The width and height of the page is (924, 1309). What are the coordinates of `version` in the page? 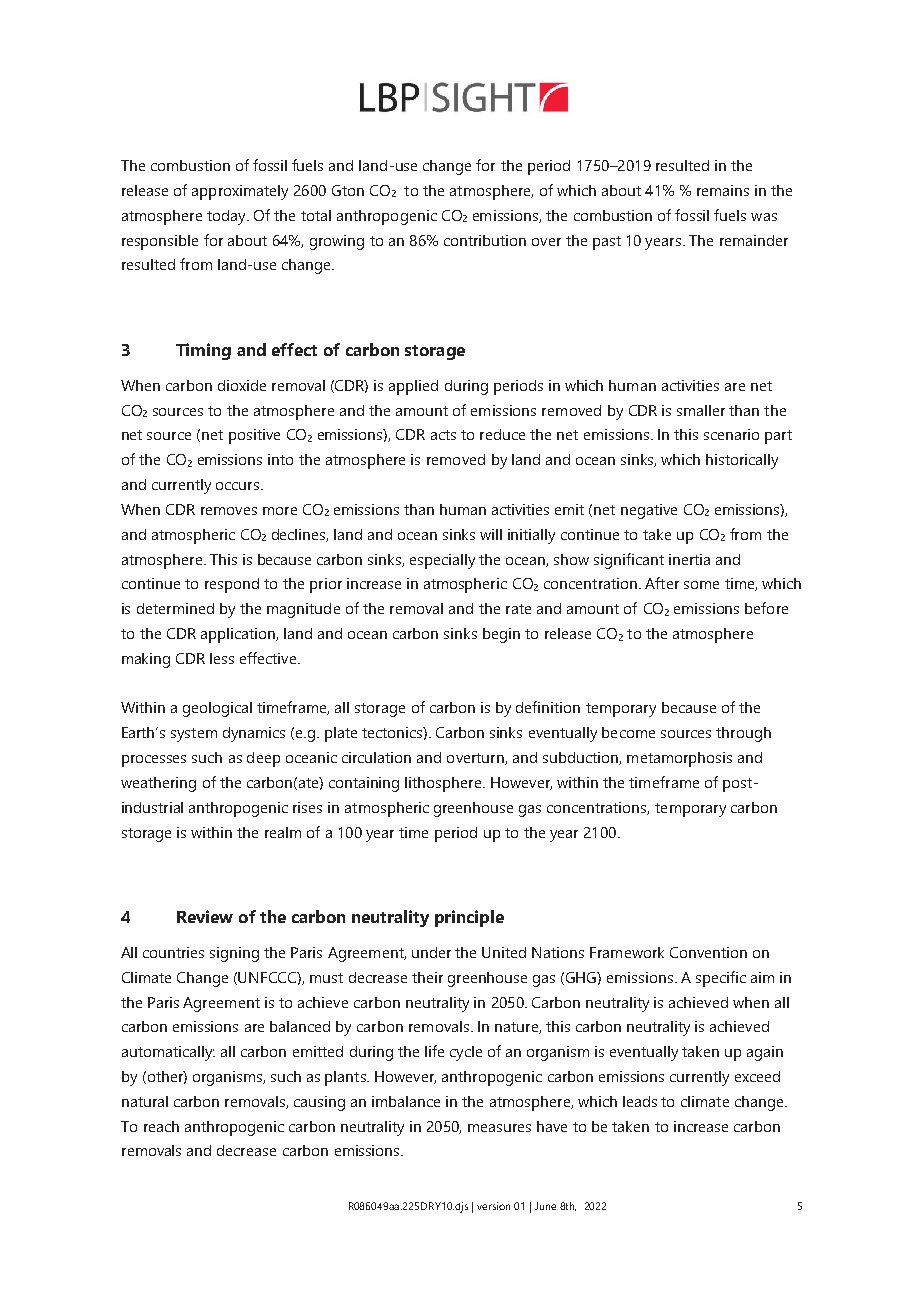 It's located at (493, 1206).
